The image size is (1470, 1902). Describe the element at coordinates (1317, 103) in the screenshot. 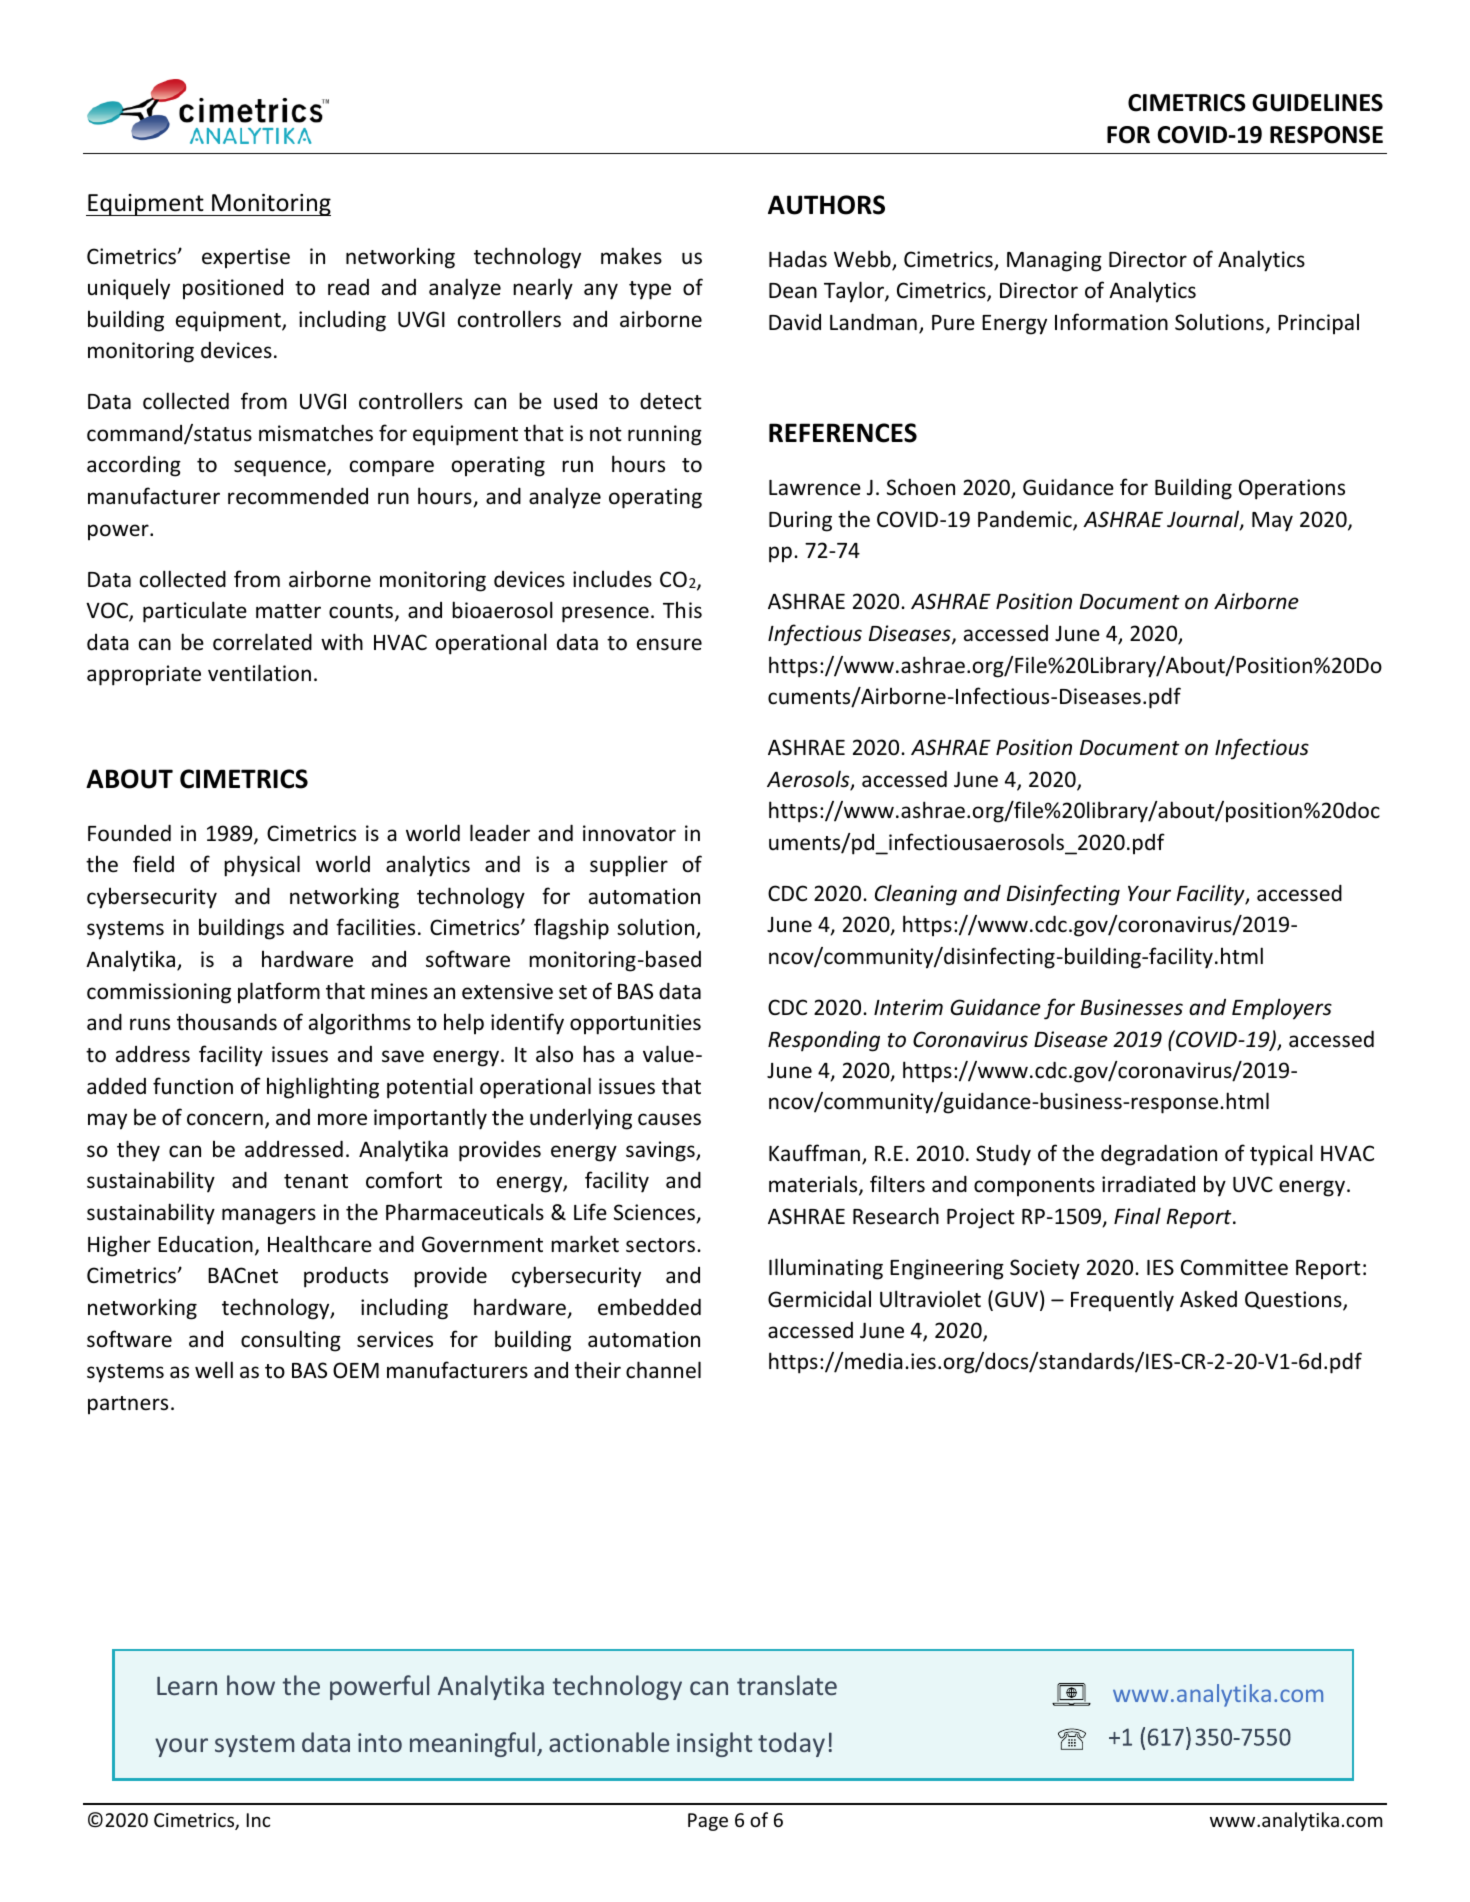

I see `GUIDELINES` at that location.
